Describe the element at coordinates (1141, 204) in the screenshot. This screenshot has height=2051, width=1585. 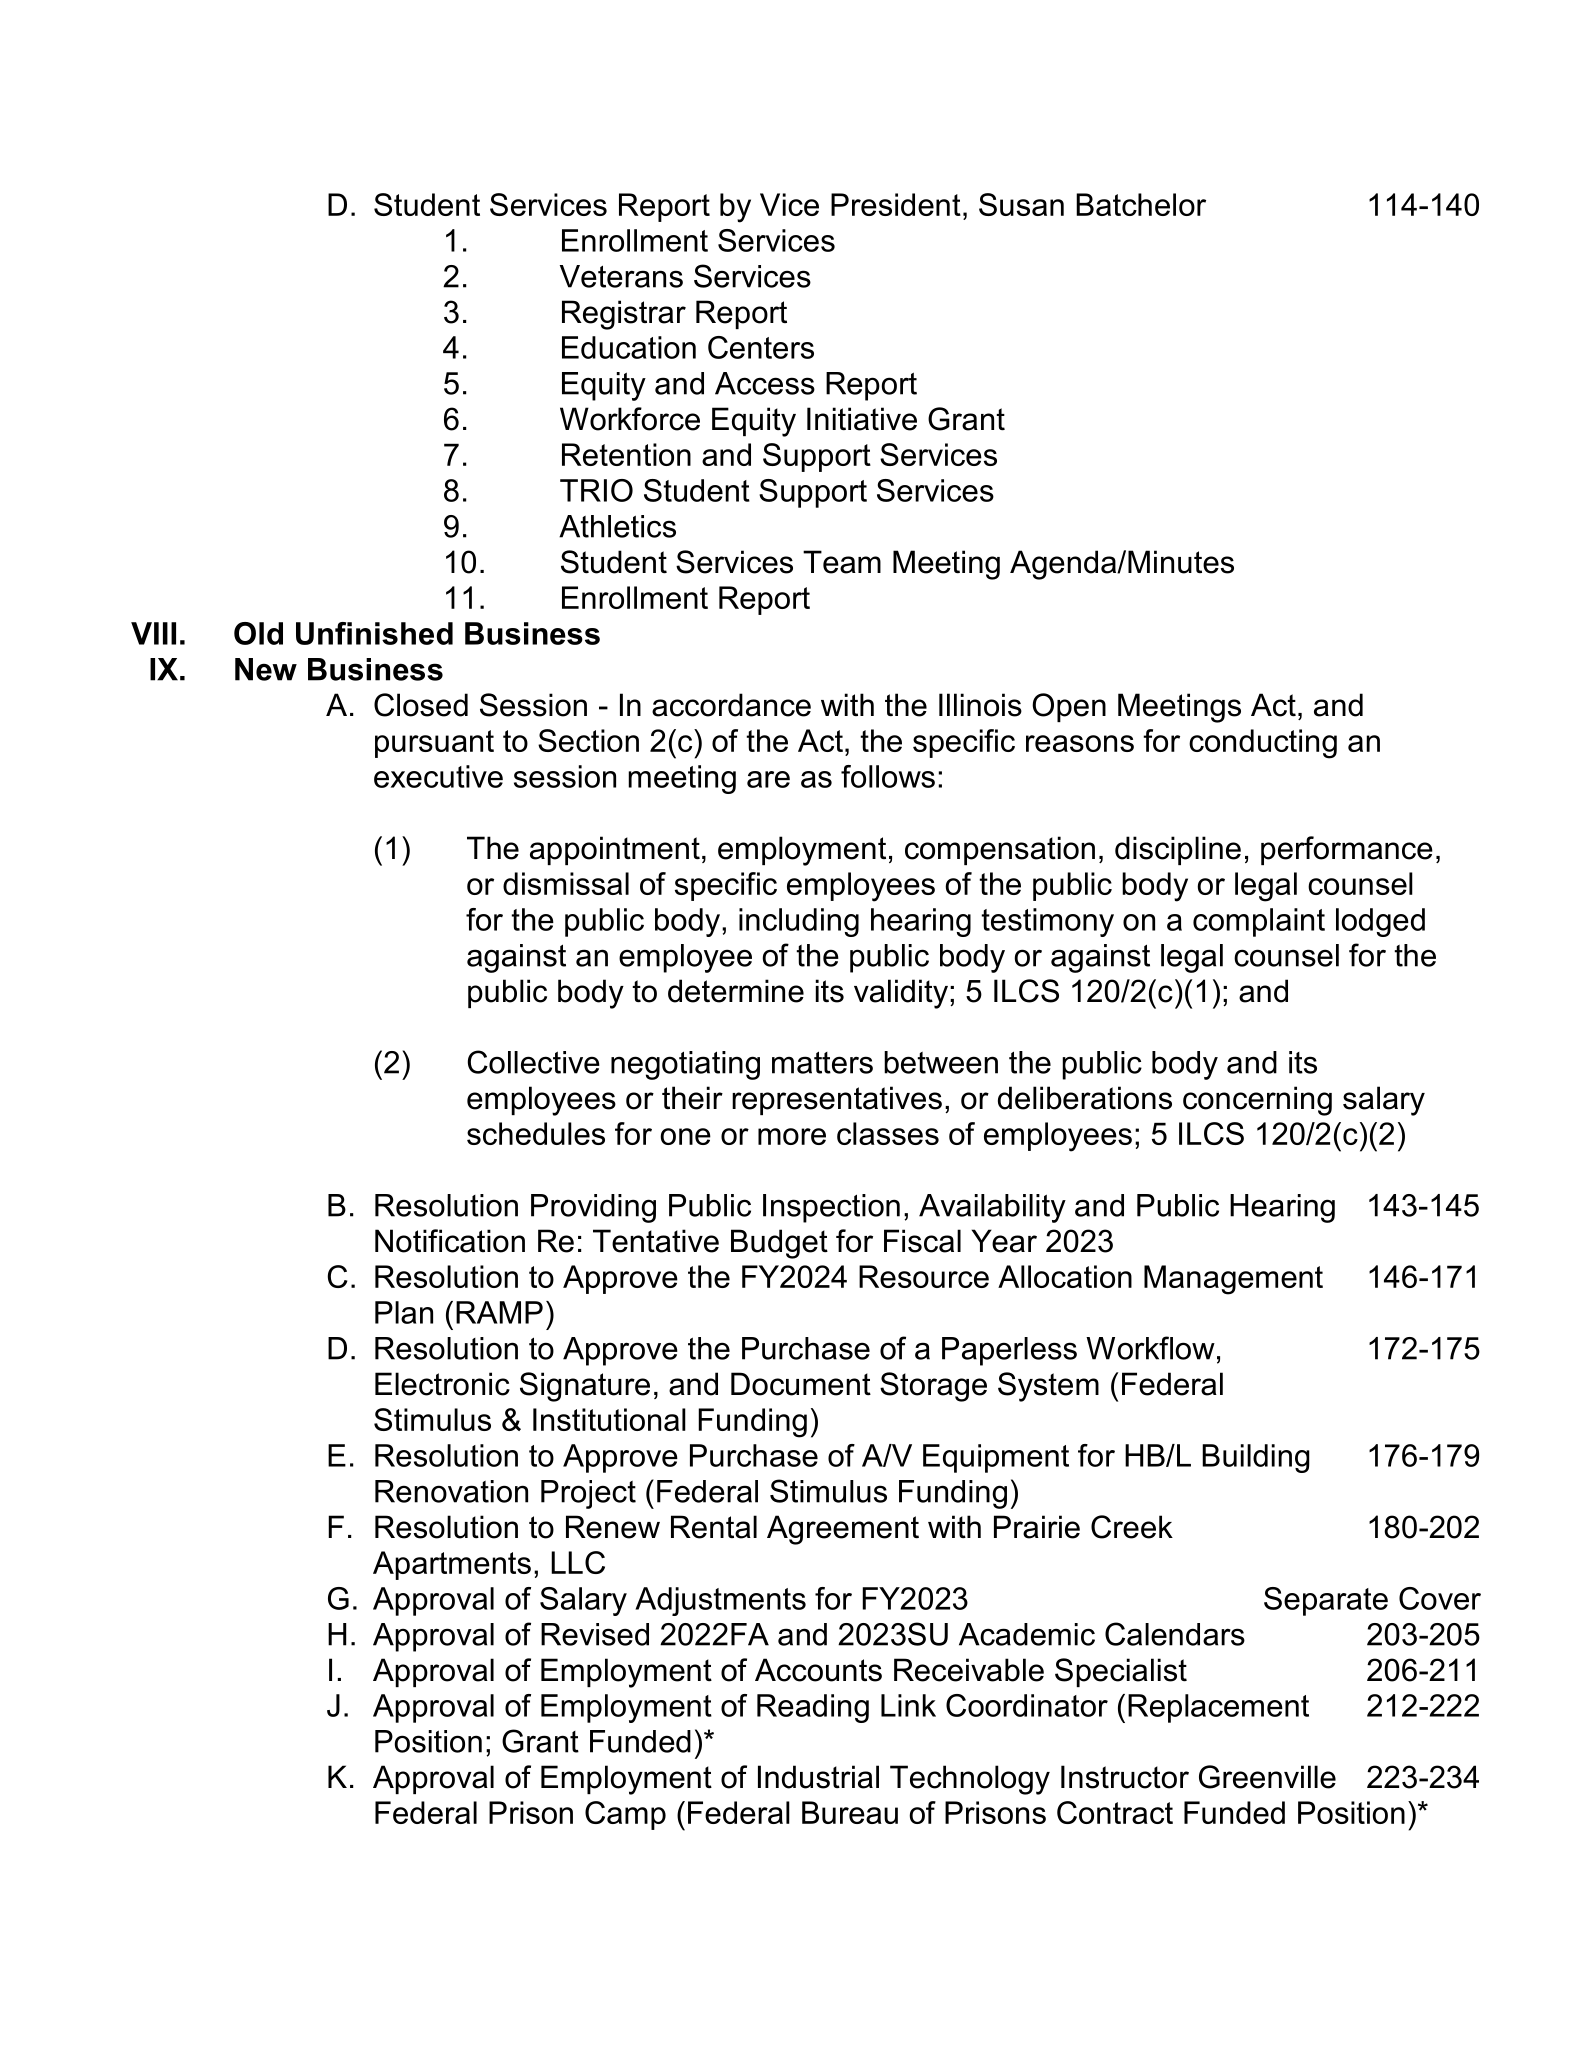
I see `Batchelor` at that location.
